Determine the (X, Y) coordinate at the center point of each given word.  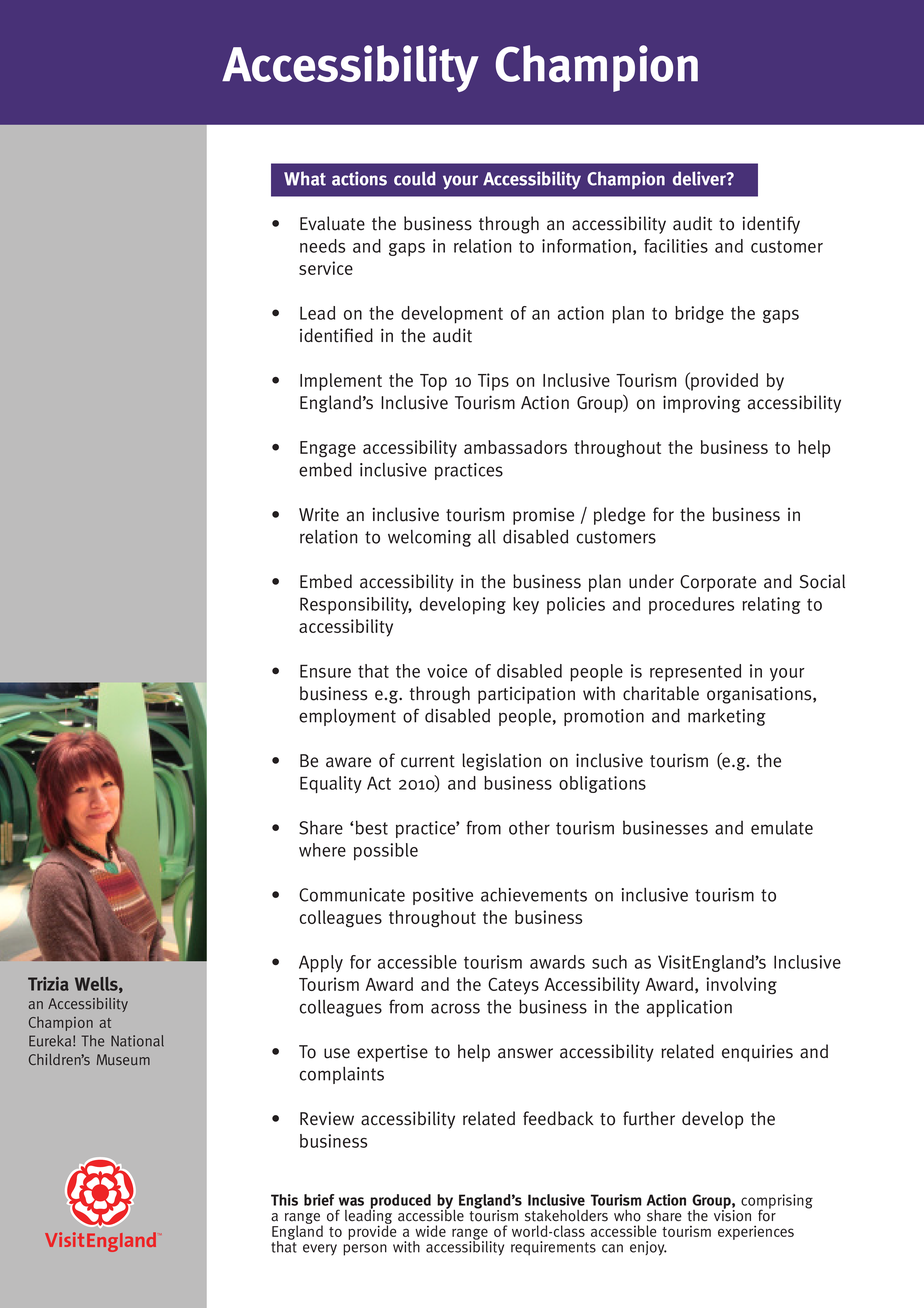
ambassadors (515, 447)
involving (741, 986)
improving (702, 404)
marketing (727, 717)
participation (526, 695)
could (415, 178)
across (455, 1008)
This (284, 1200)
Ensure (325, 671)
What (305, 178)
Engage (328, 449)
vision (732, 1215)
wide (430, 1231)
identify (771, 225)
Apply (321, 964)
